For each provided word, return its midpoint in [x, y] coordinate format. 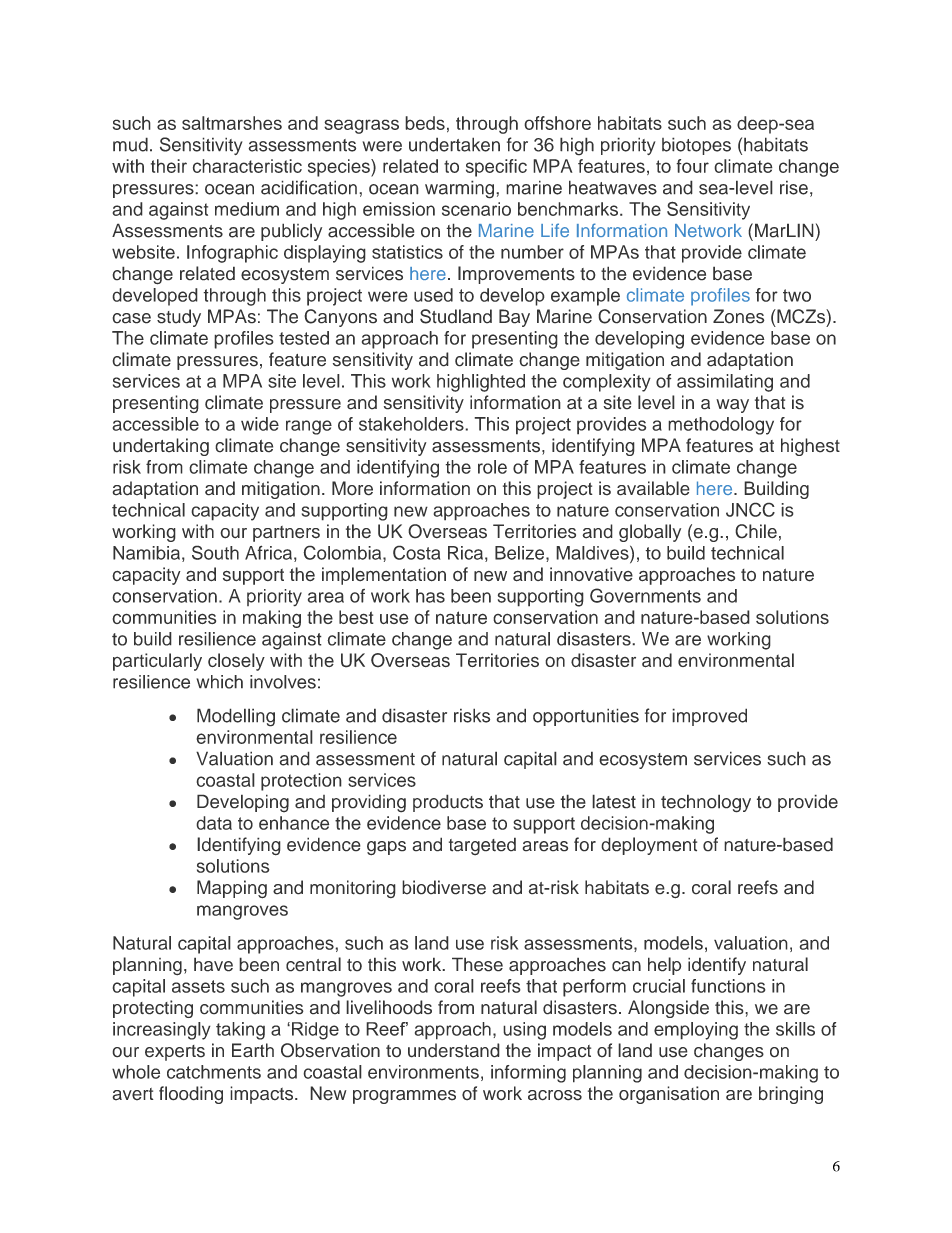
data [214, 823]
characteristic [247, 166]
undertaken [454, 144]
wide [260, 424]
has [430, 596]
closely [236, 662]
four [692, 166]
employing [696, 1031]
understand [454, 1050]
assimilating [725, 383]
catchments [214, 1072]
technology [706, 803]
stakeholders [412, 424]
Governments [645, 595]
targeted [482, 846]
